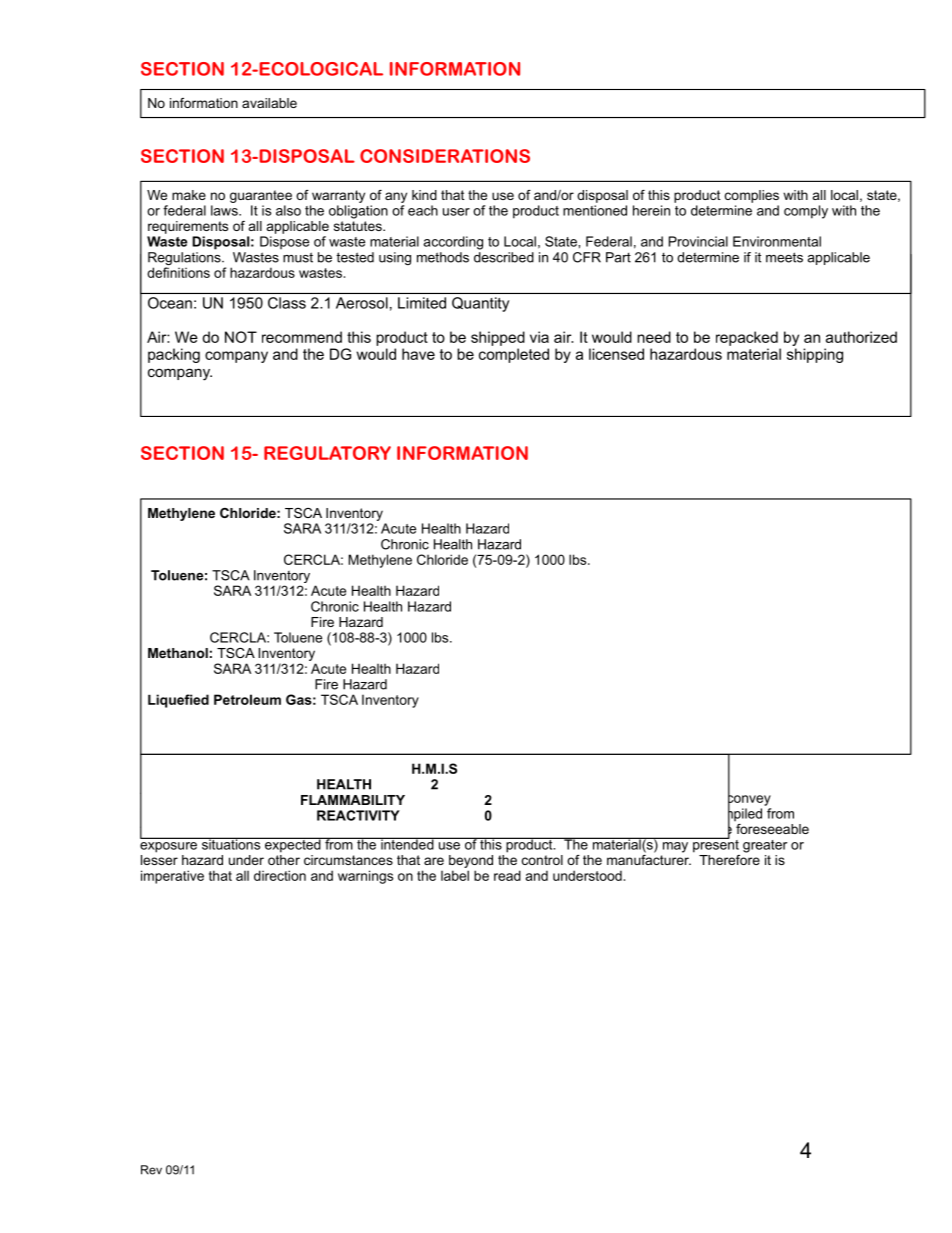  Describe the element at coordinates (749, 800) in the screenshot. I see `convey` at that location.
